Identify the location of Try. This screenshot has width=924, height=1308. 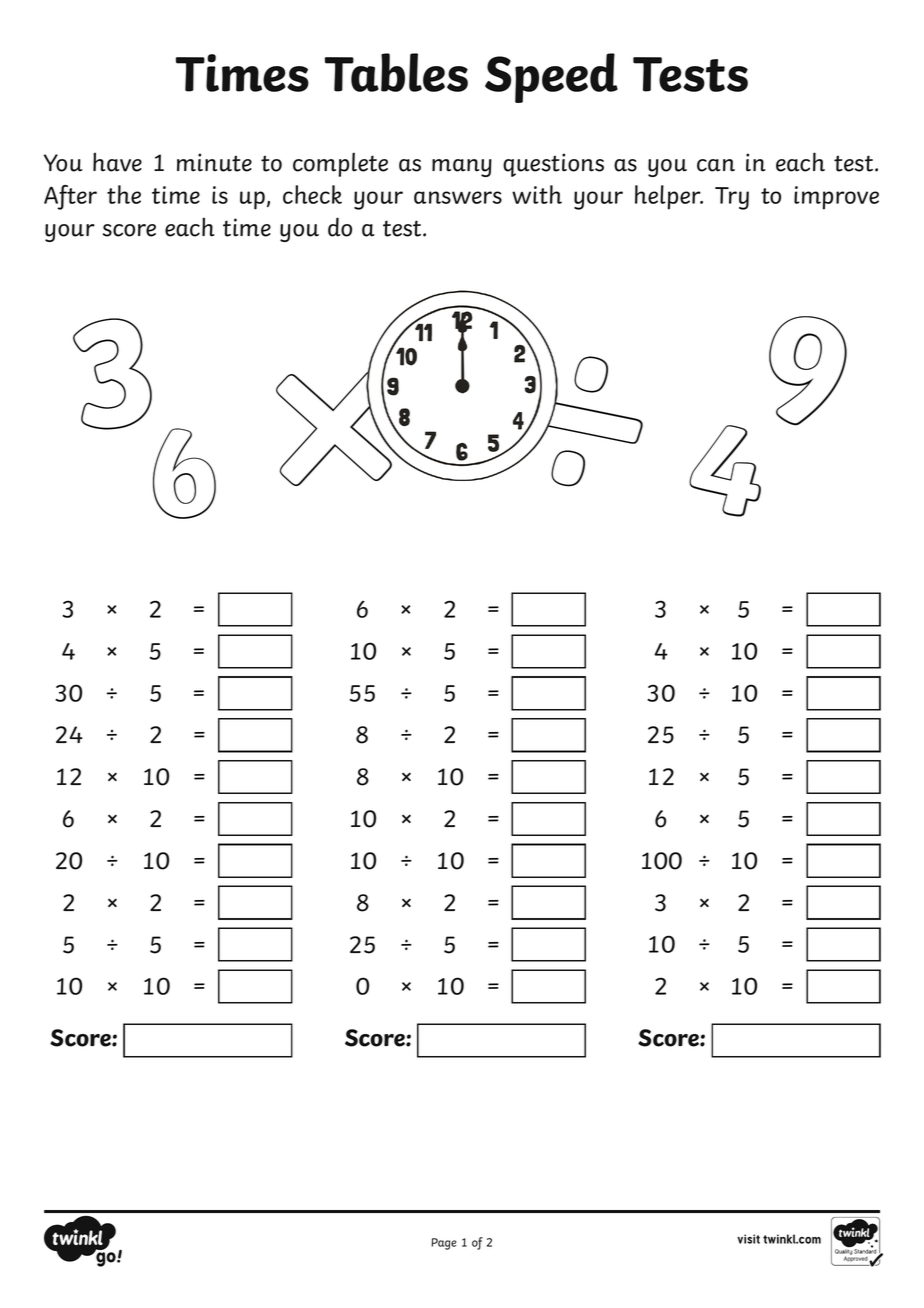
(732, 198).
